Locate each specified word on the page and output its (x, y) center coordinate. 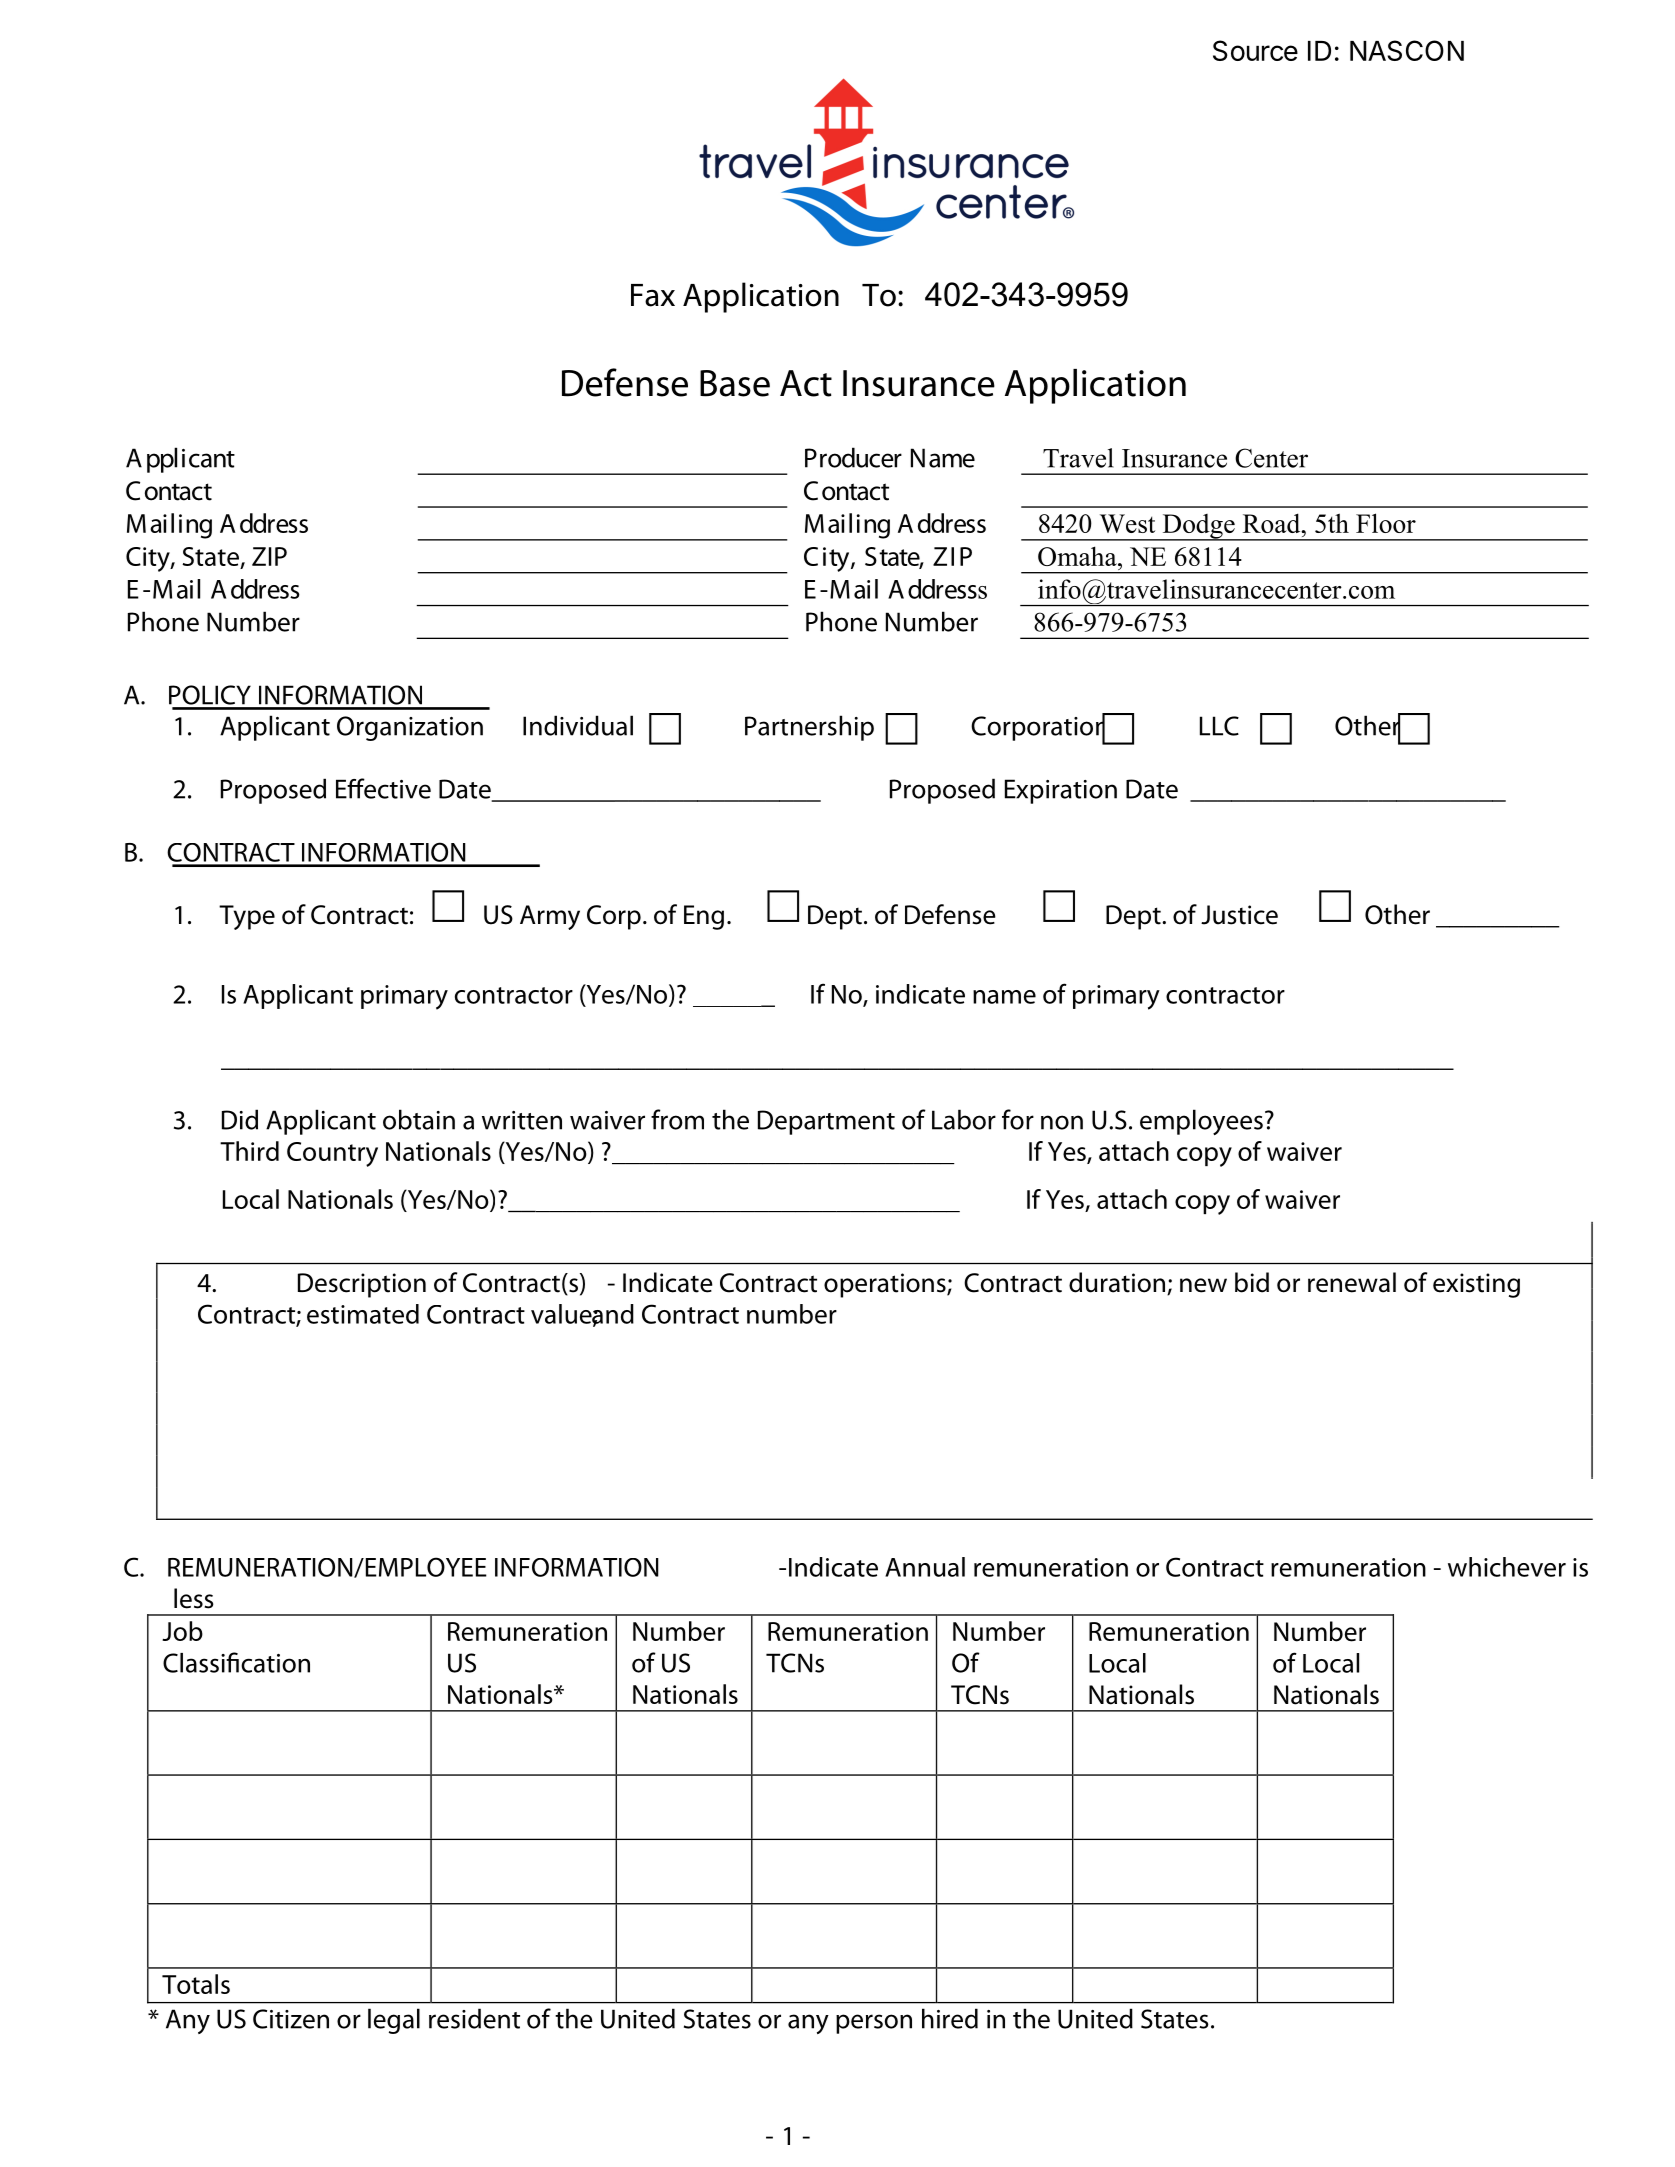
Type (247, 917)
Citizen (291, 2019)
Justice (1239, 915)
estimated (363, 1314)
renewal (1352, 1282)
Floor (1386, 523)
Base (735, 383)
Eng (704, 917)
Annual (925, 1567)
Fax (653, 295)
